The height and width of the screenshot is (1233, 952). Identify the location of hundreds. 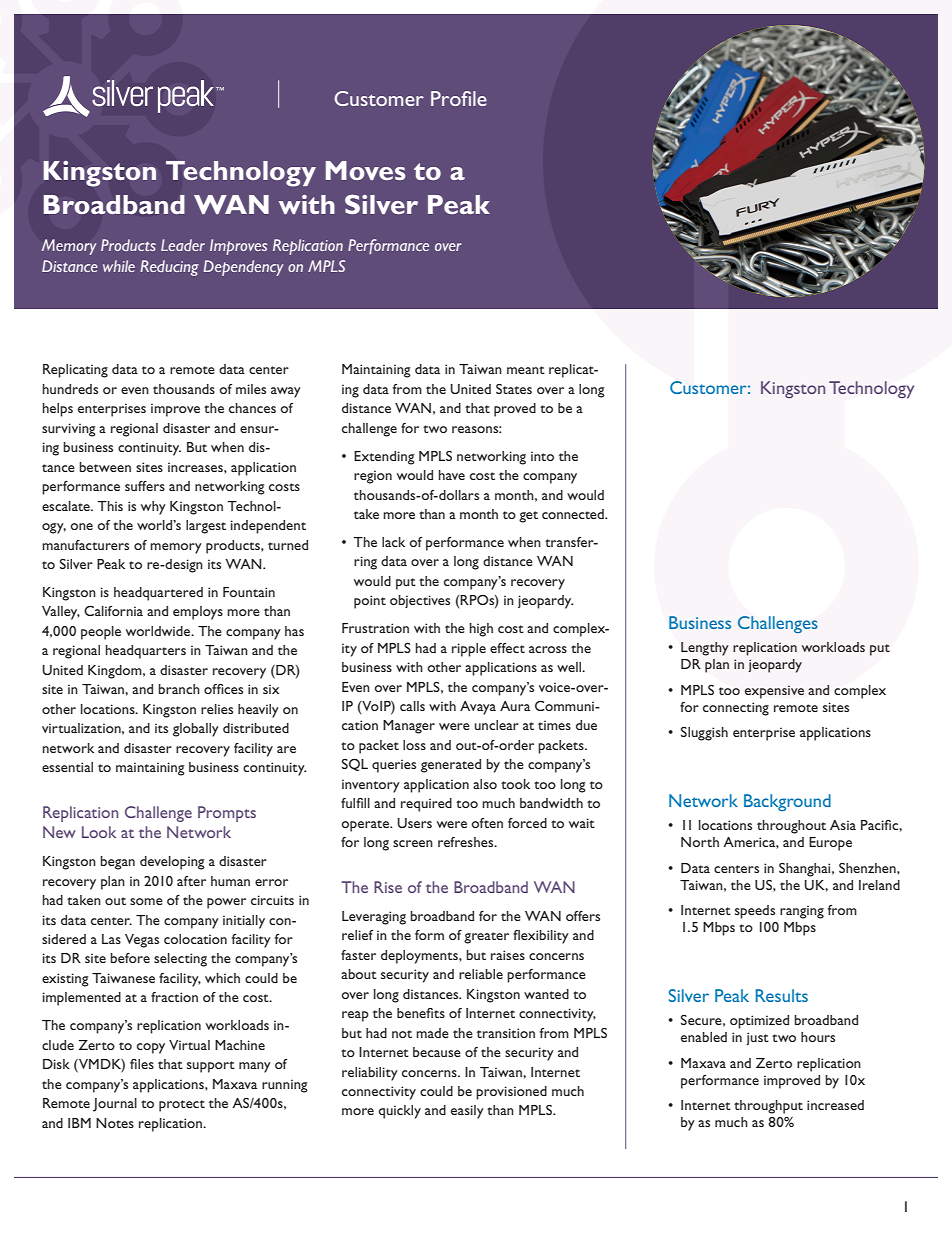
(70, 389).
